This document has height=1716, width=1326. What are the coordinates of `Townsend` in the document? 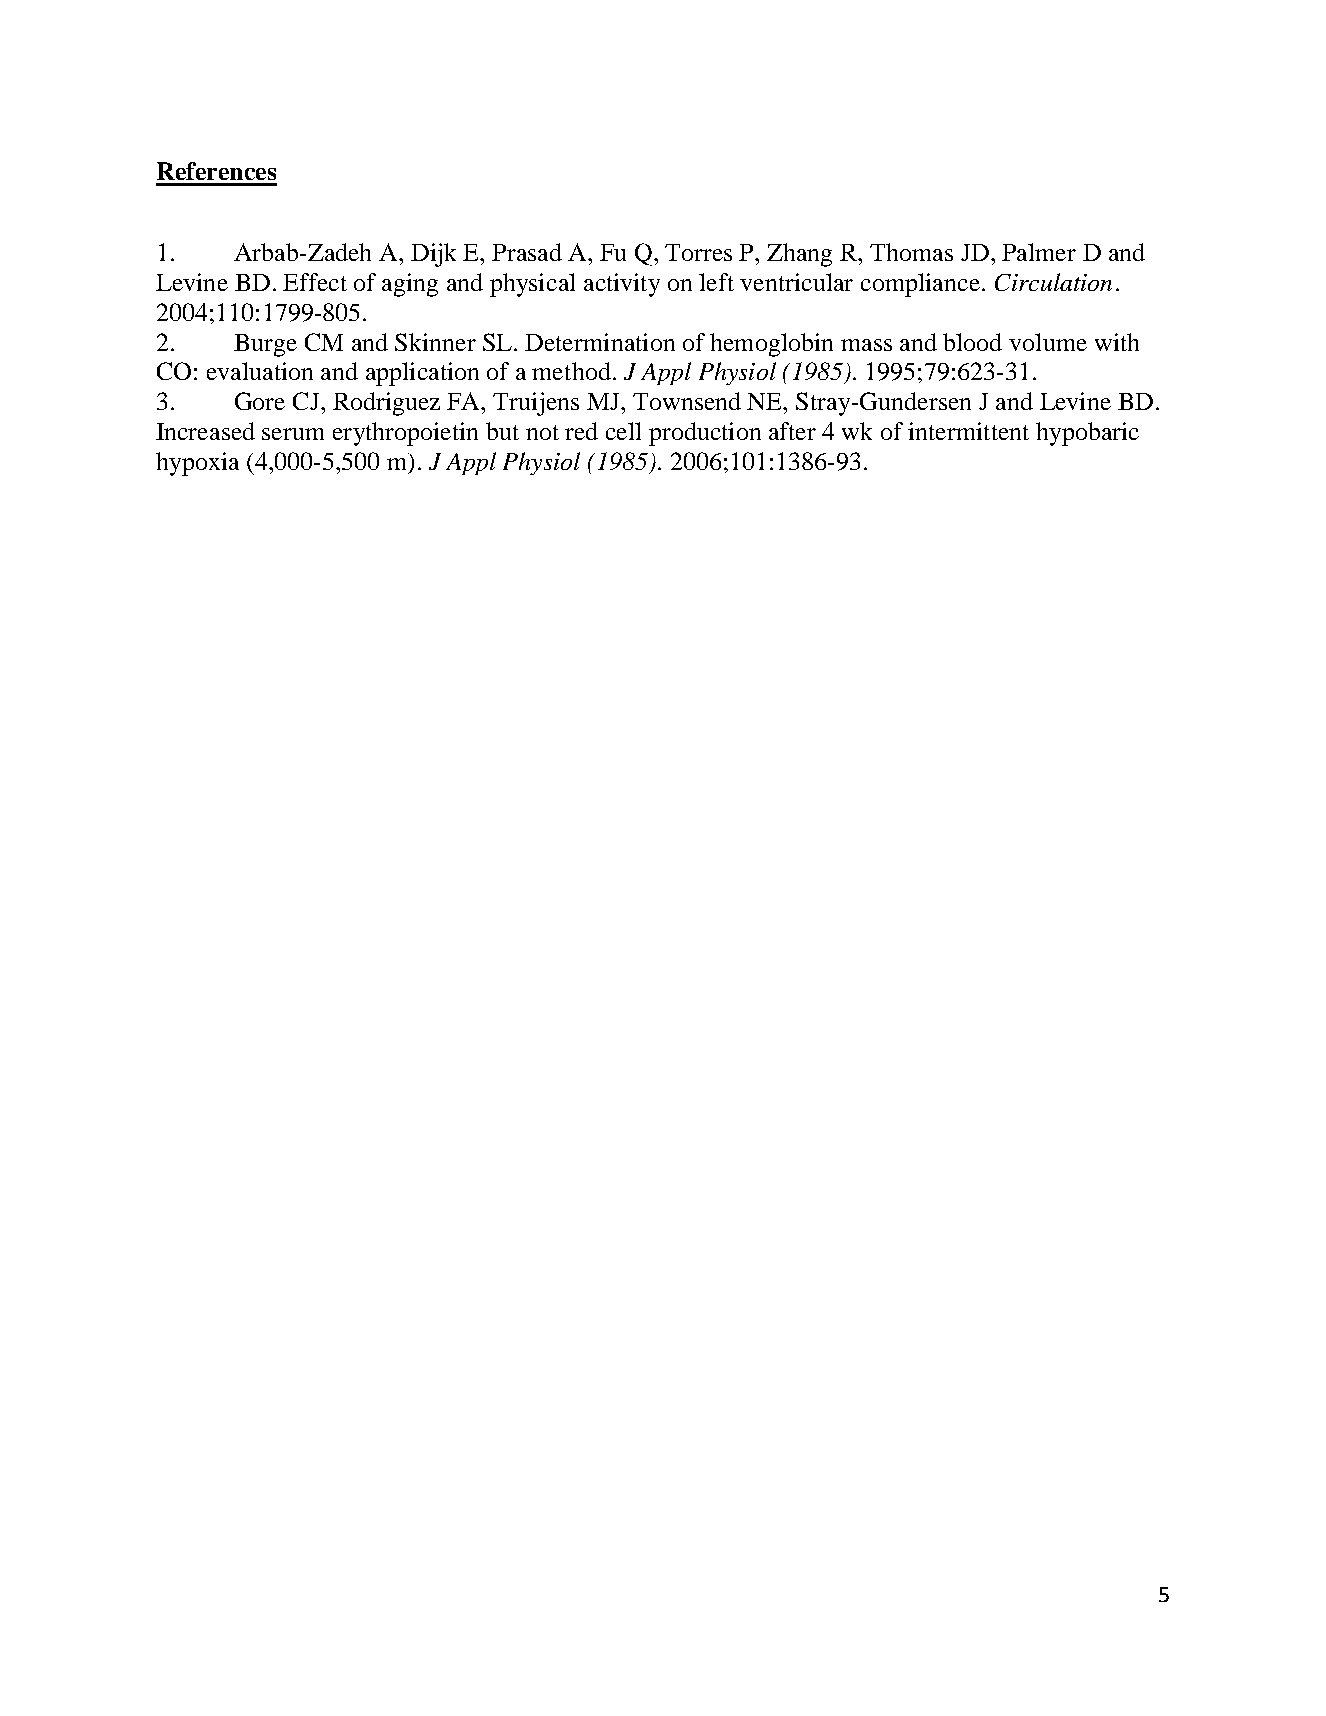 It's located at (687, 401).
